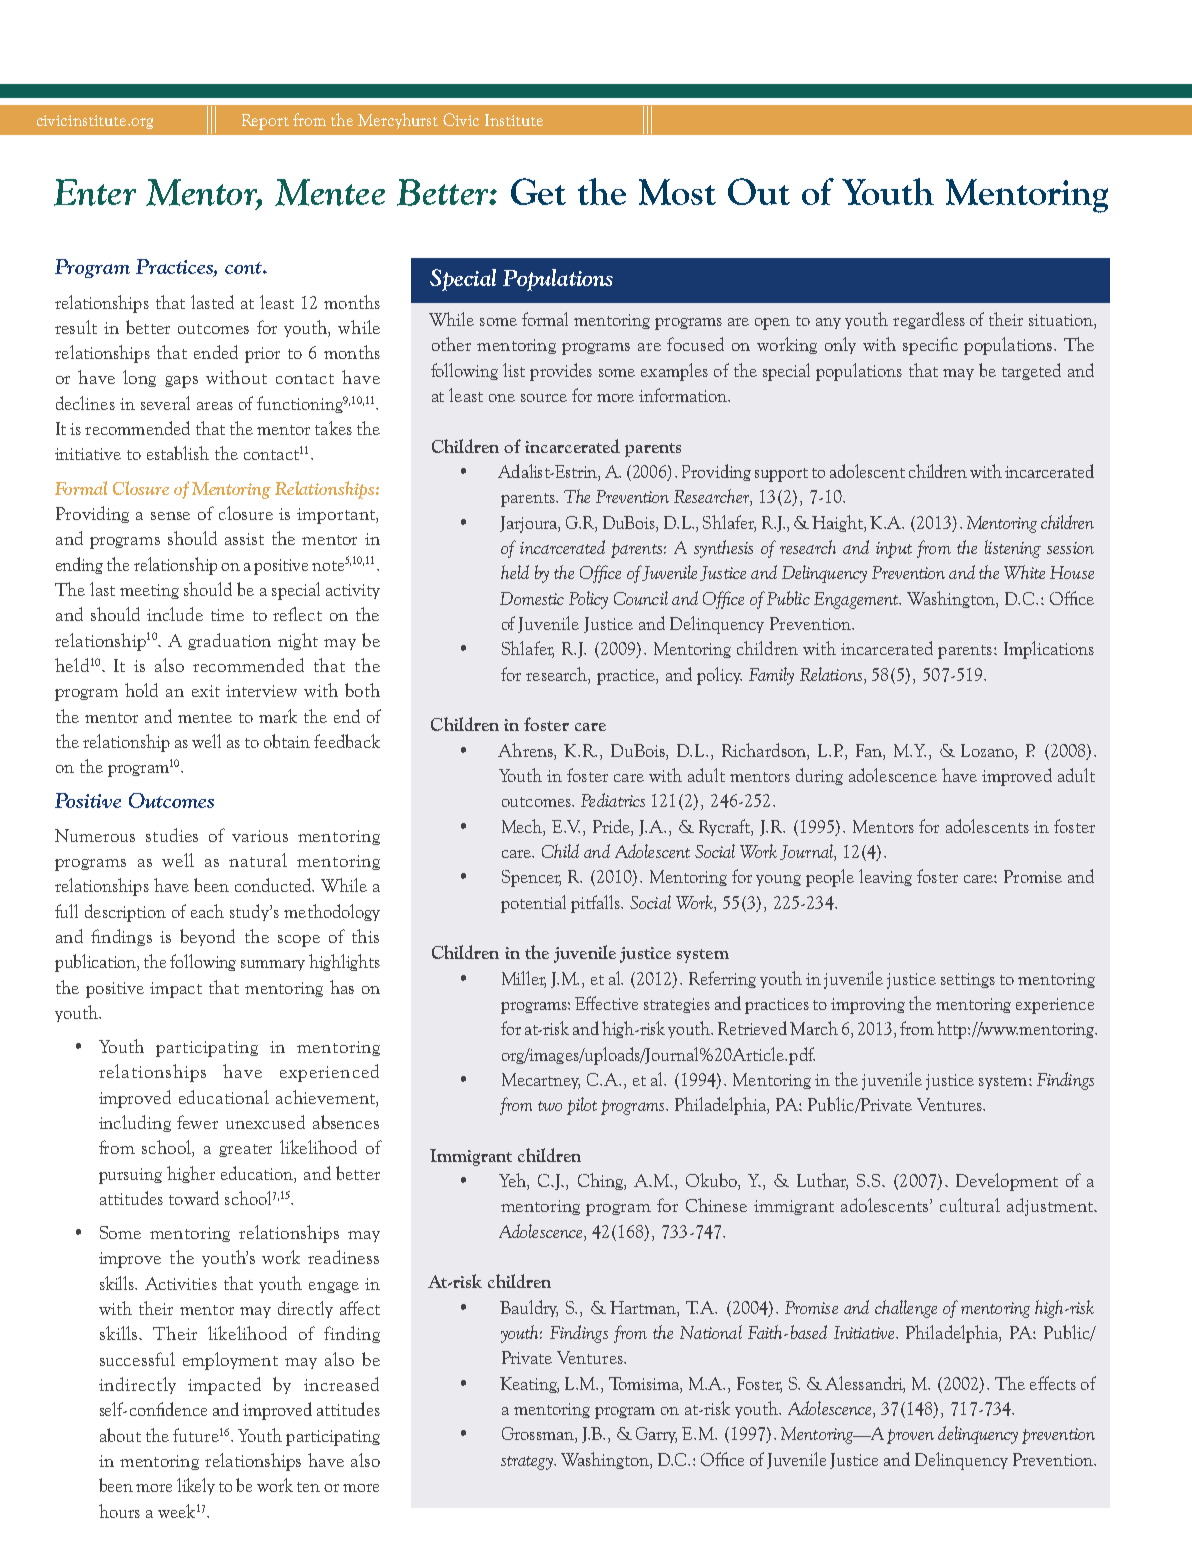 Image resolution: width=1192 pixels, height=1543 pixels. What do you see at coordinates (172, 835) in the screenshot?
I see `studies` at bounding box center [172, 835].
